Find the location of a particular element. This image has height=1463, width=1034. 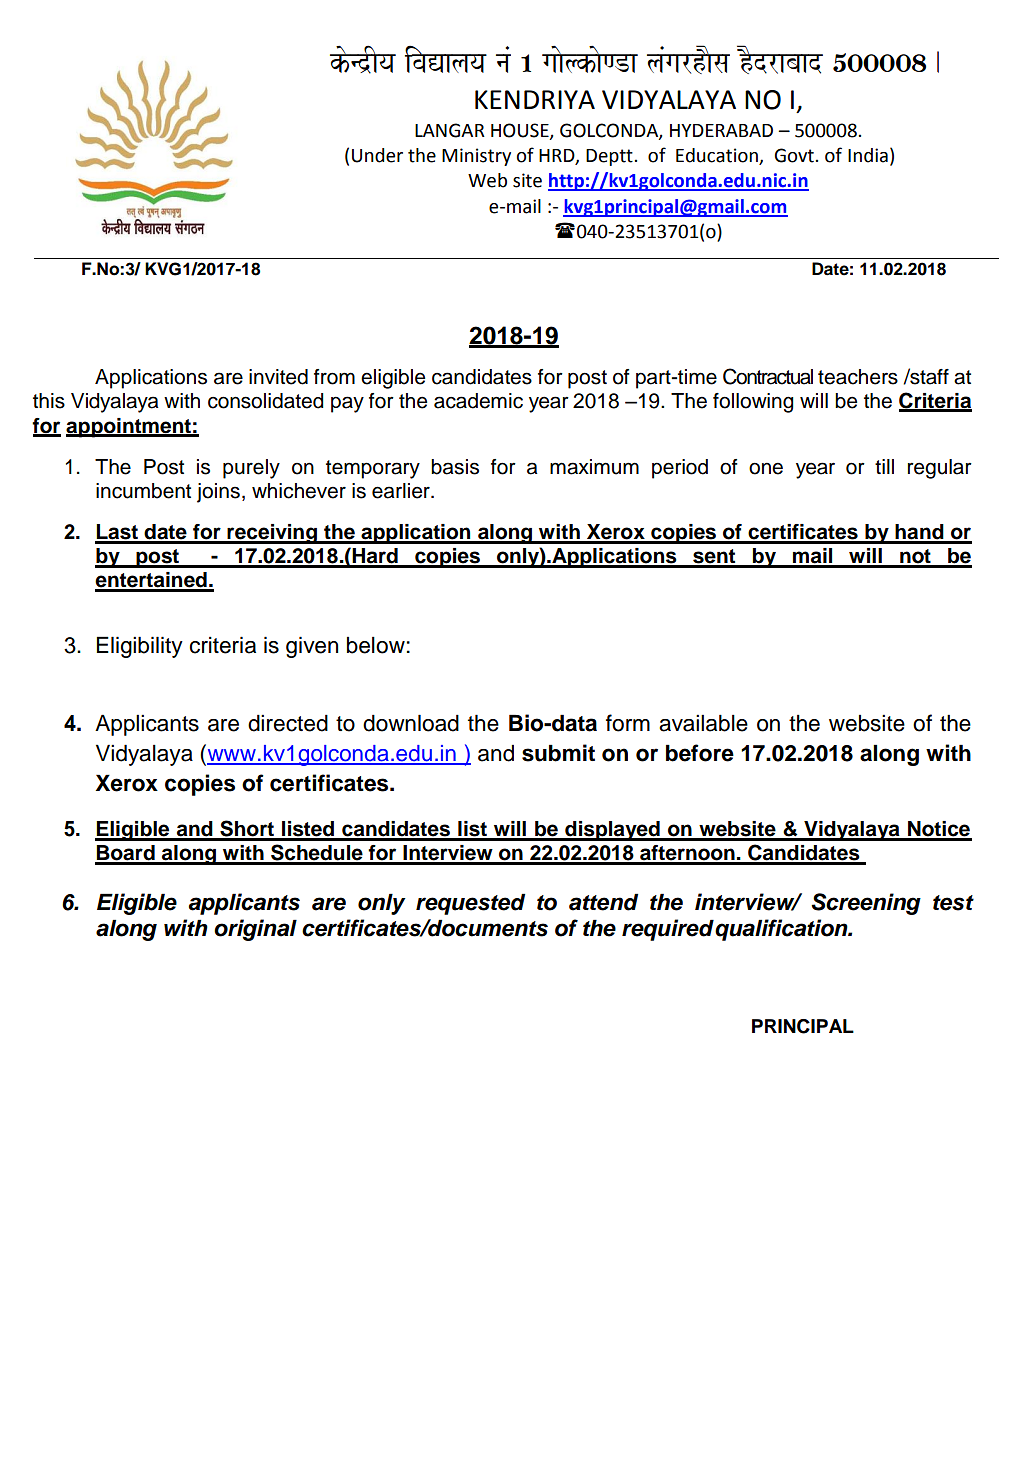

Under is located at coordinates (377, 155).
